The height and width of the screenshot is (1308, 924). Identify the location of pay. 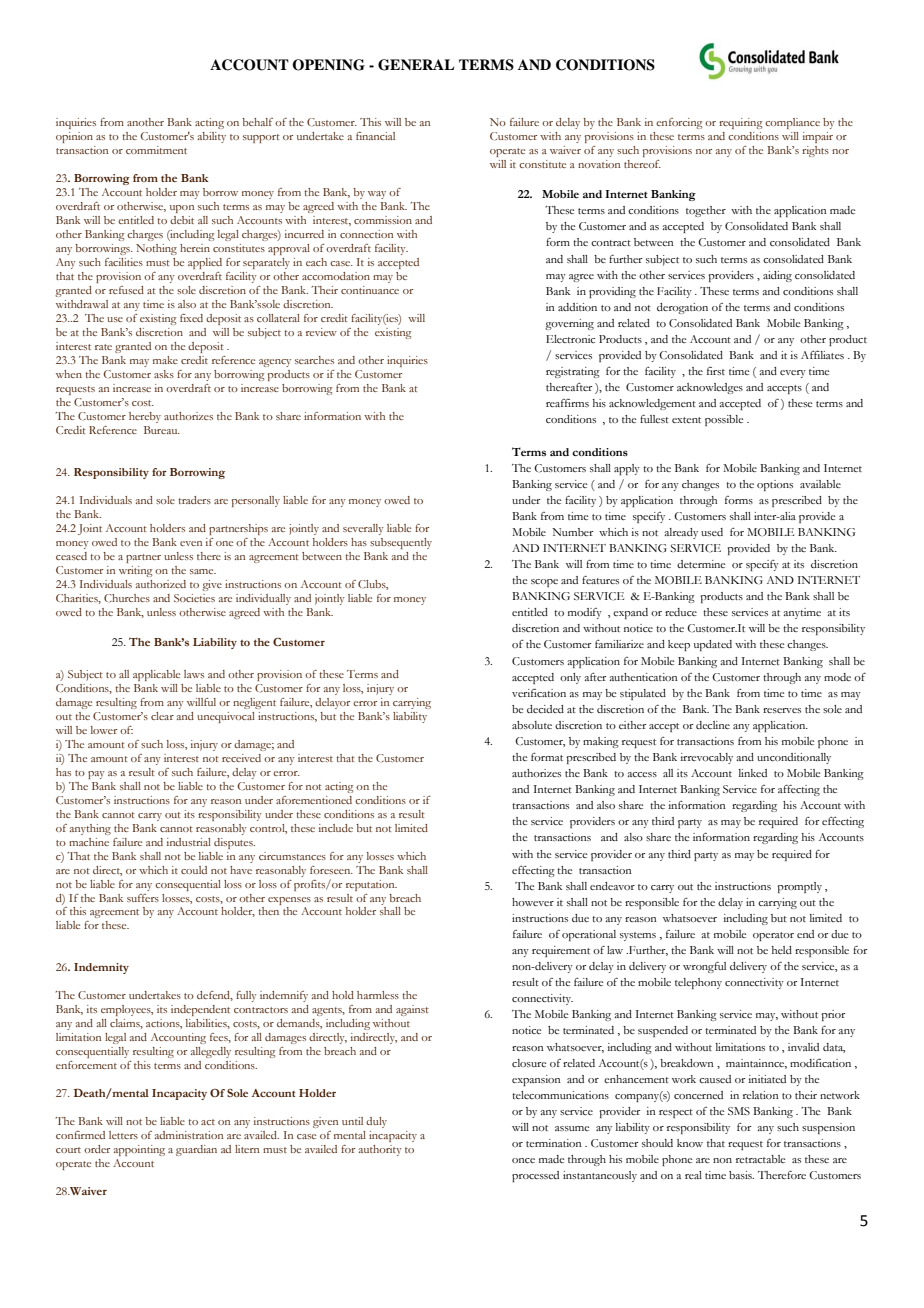
(96, 775).
